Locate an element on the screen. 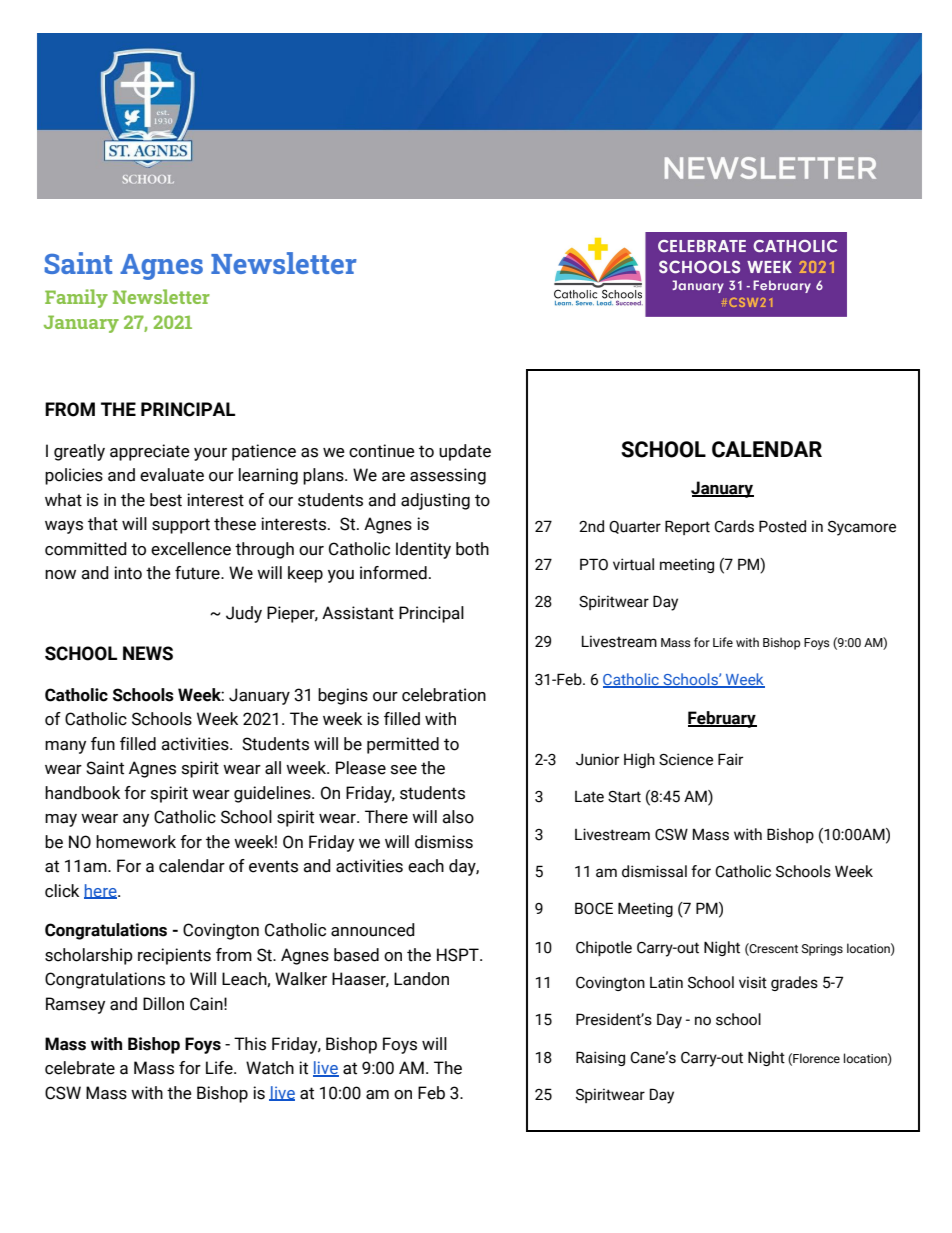  Posted is located at coordinates (782, 526).
